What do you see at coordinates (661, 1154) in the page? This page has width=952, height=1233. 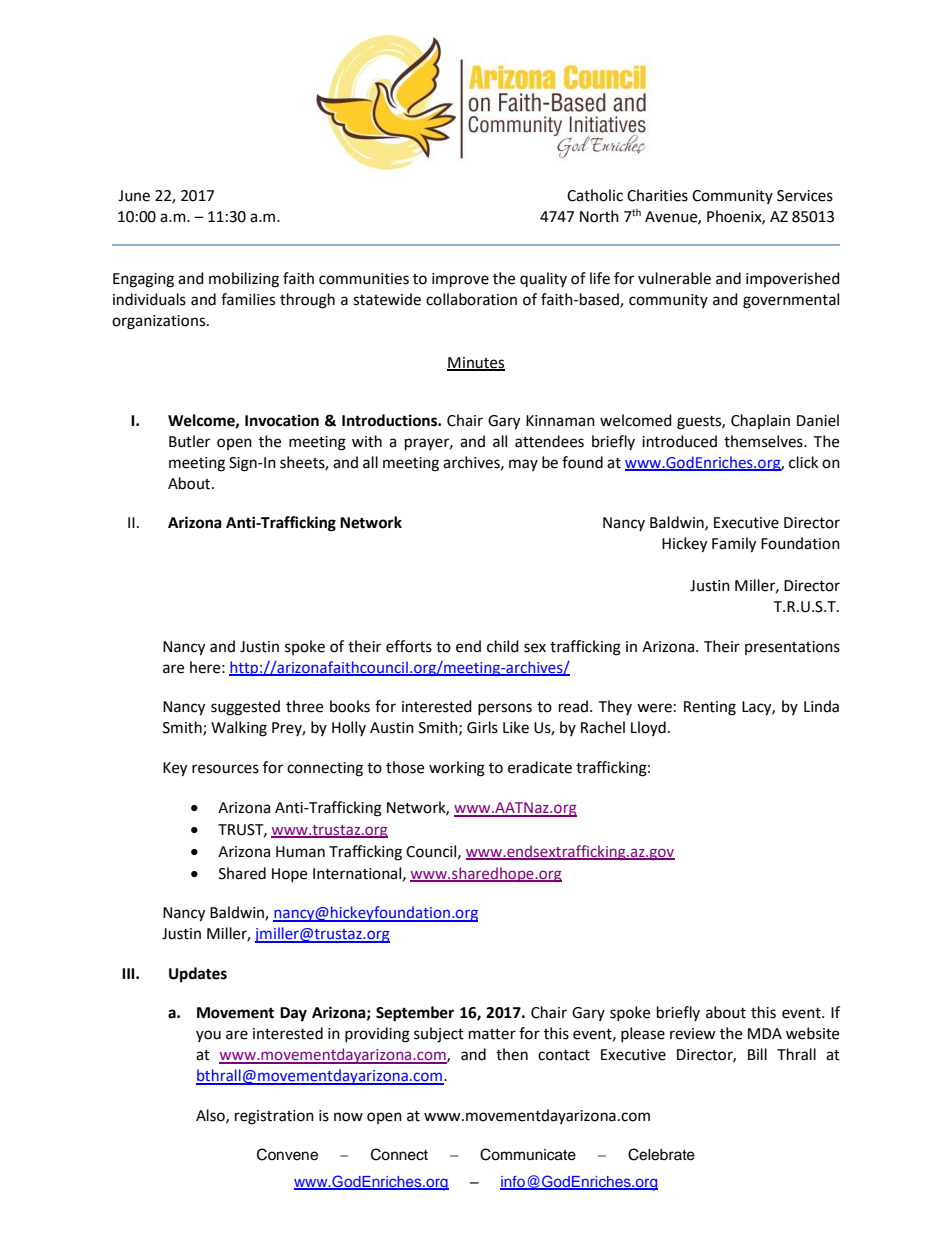 I see `Celebrate` at bounding box center [661, 1154].
